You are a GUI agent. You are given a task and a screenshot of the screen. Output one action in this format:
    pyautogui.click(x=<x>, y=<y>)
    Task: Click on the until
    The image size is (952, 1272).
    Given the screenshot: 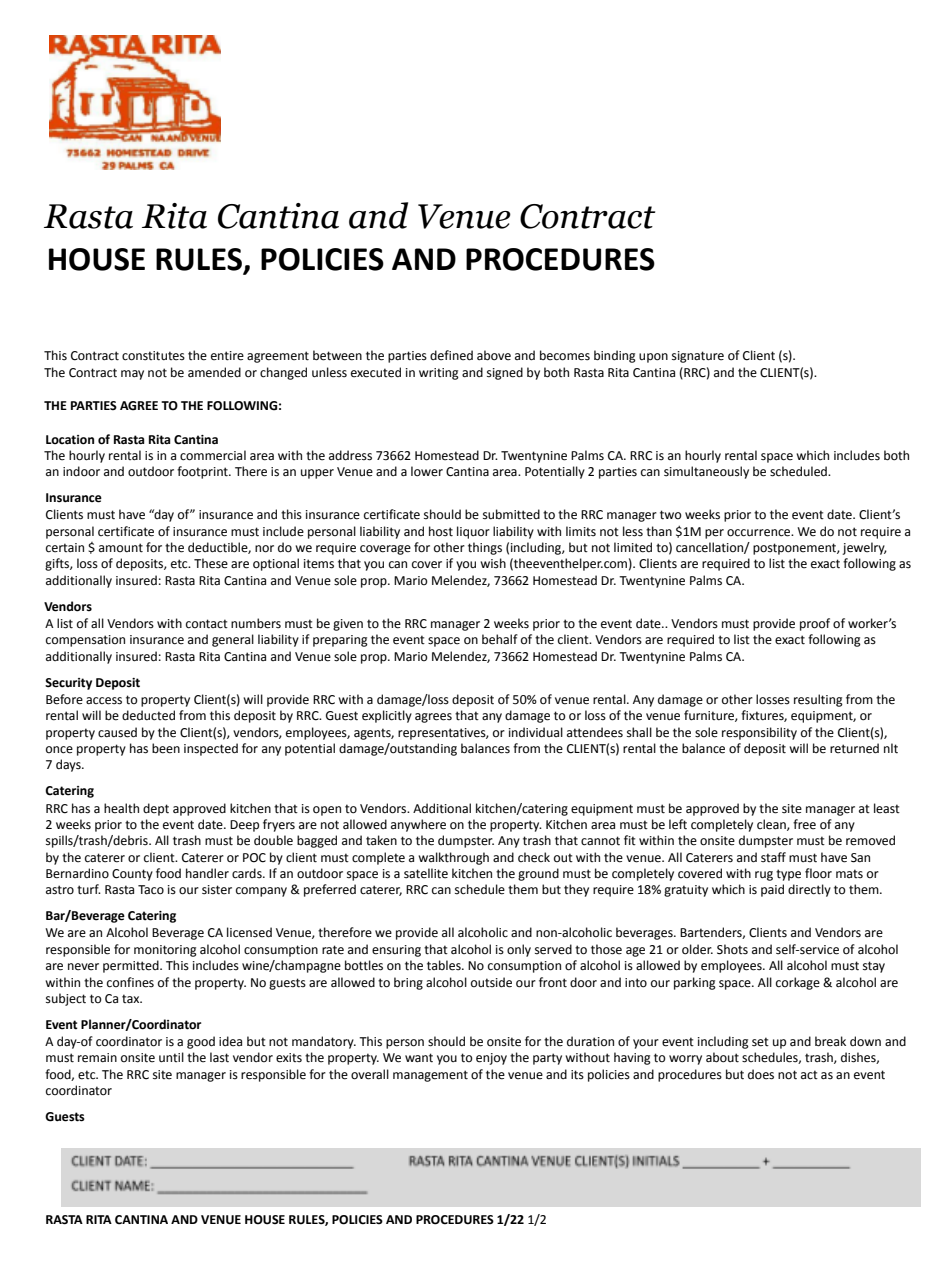 What is the action you would take?
    pyautogui.click(x=171, y=1057)
